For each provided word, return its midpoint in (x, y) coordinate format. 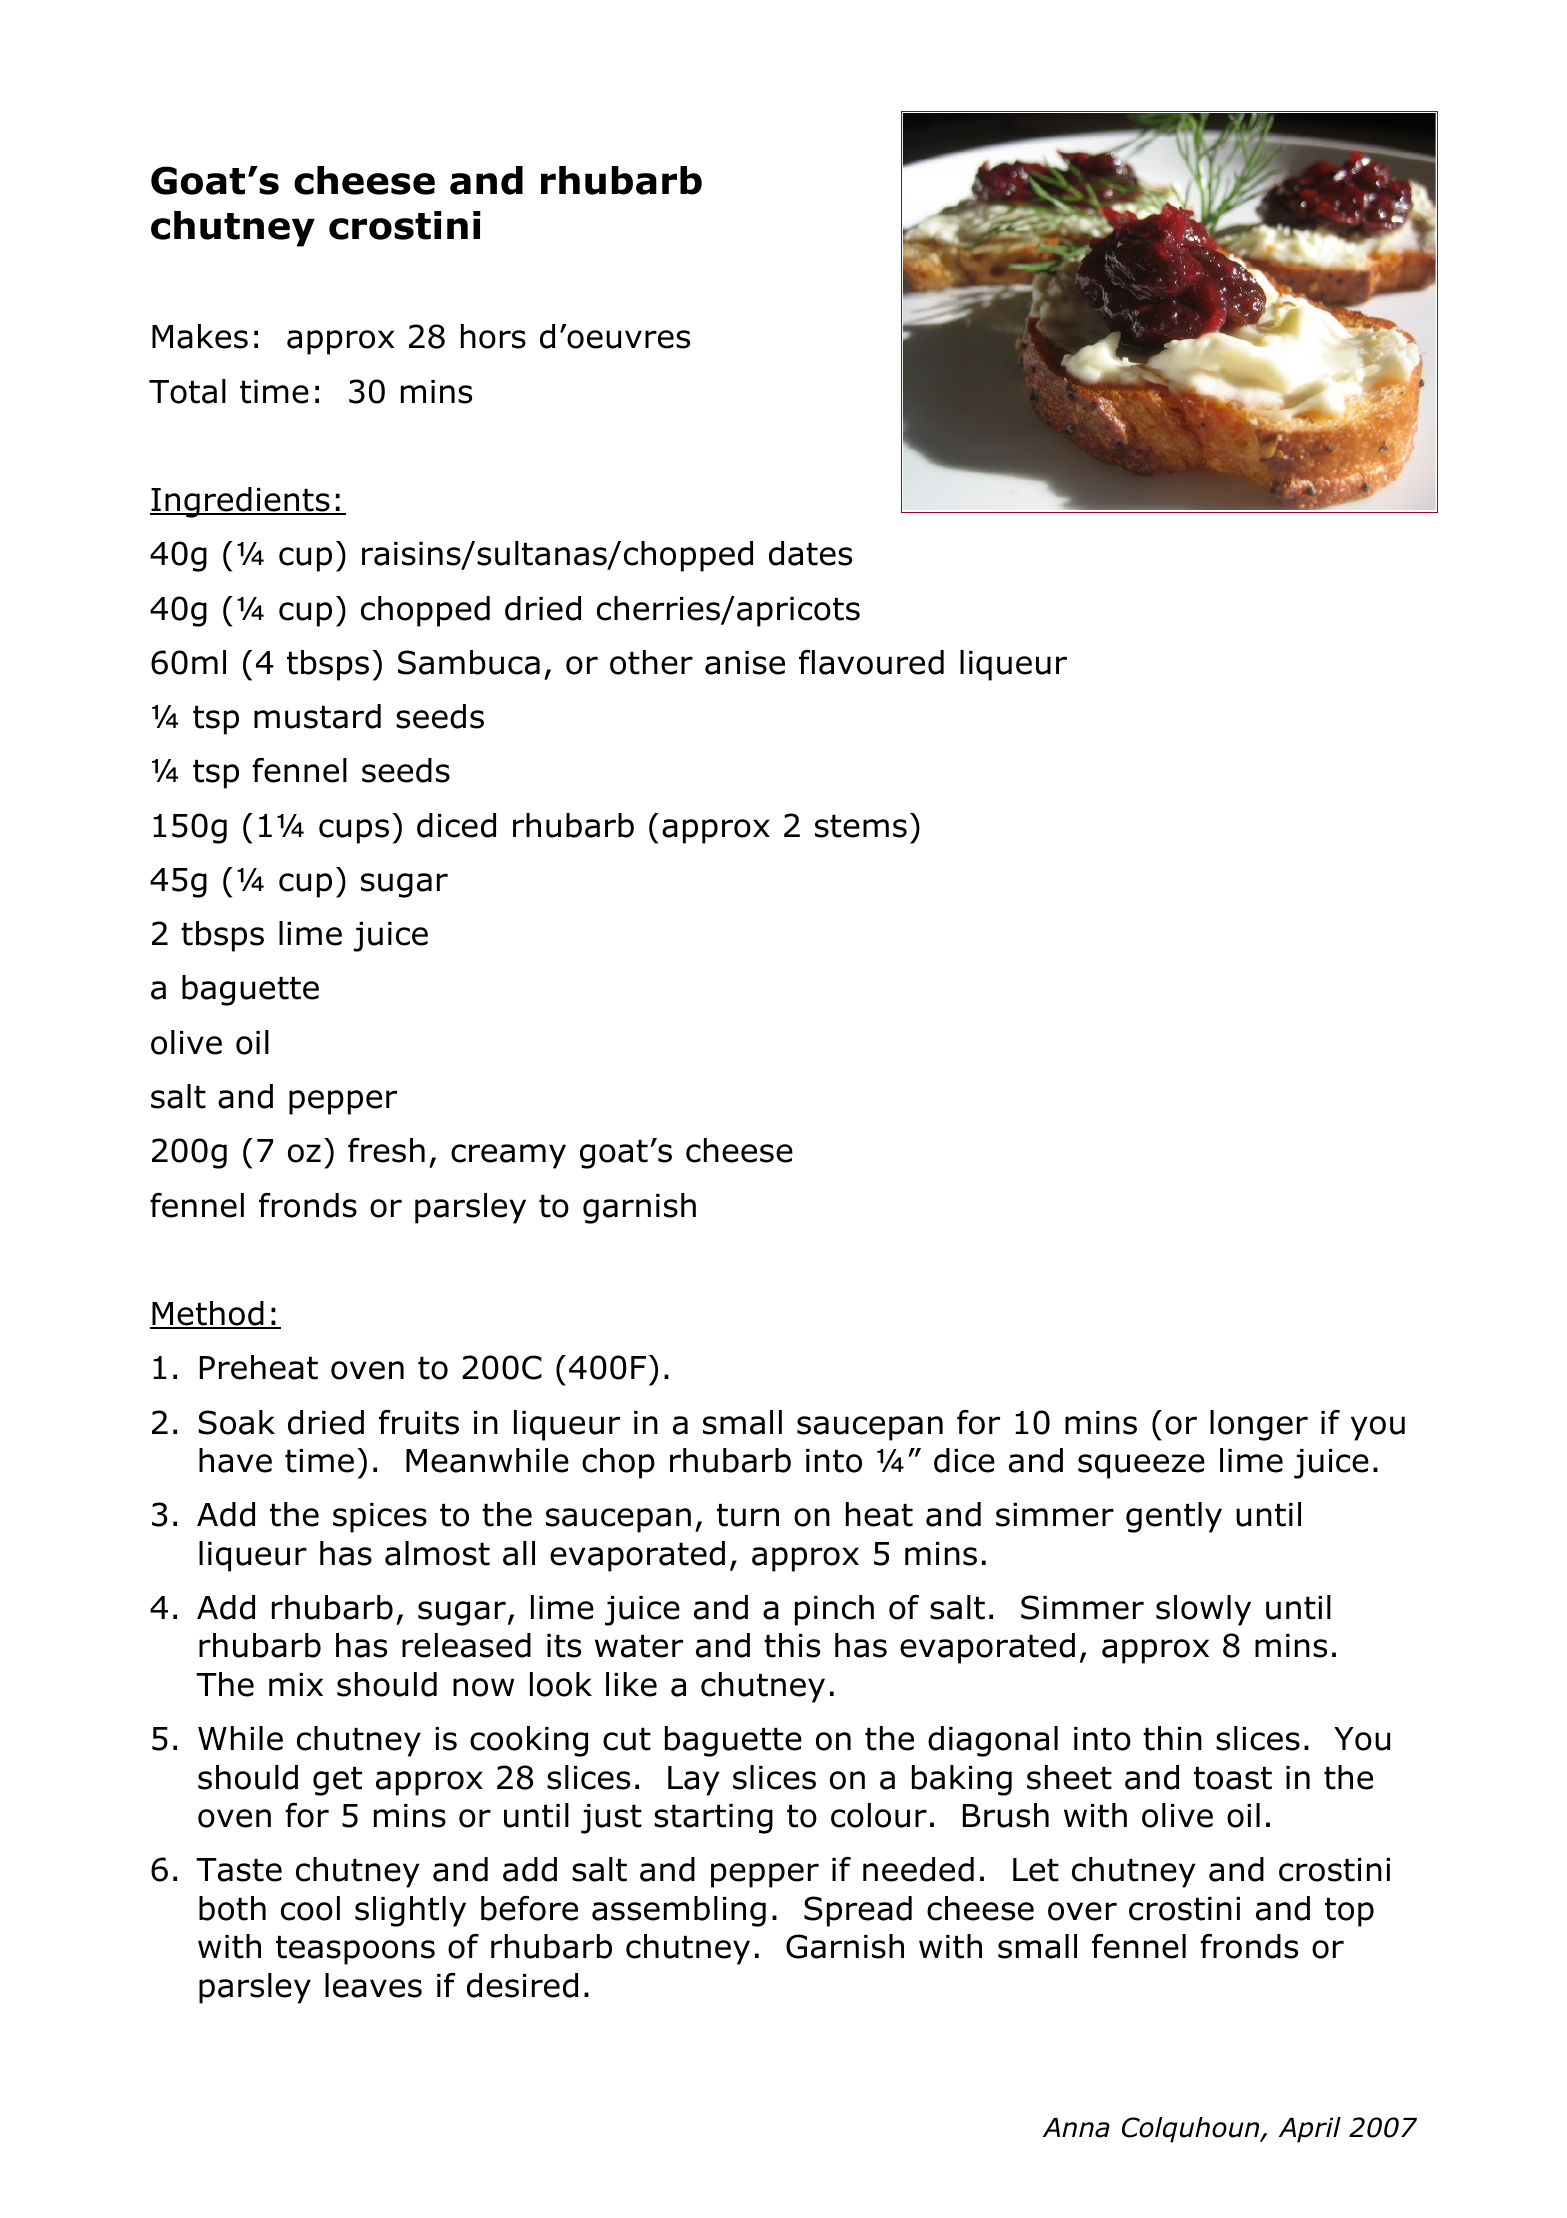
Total (187, 391)
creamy (508, 1156)
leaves (373, 1985)
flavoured (871, 662)
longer (1259, 1425)
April (1310, 2130)
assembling (679, 1911)
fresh (386, 1150)
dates (810, 553)
